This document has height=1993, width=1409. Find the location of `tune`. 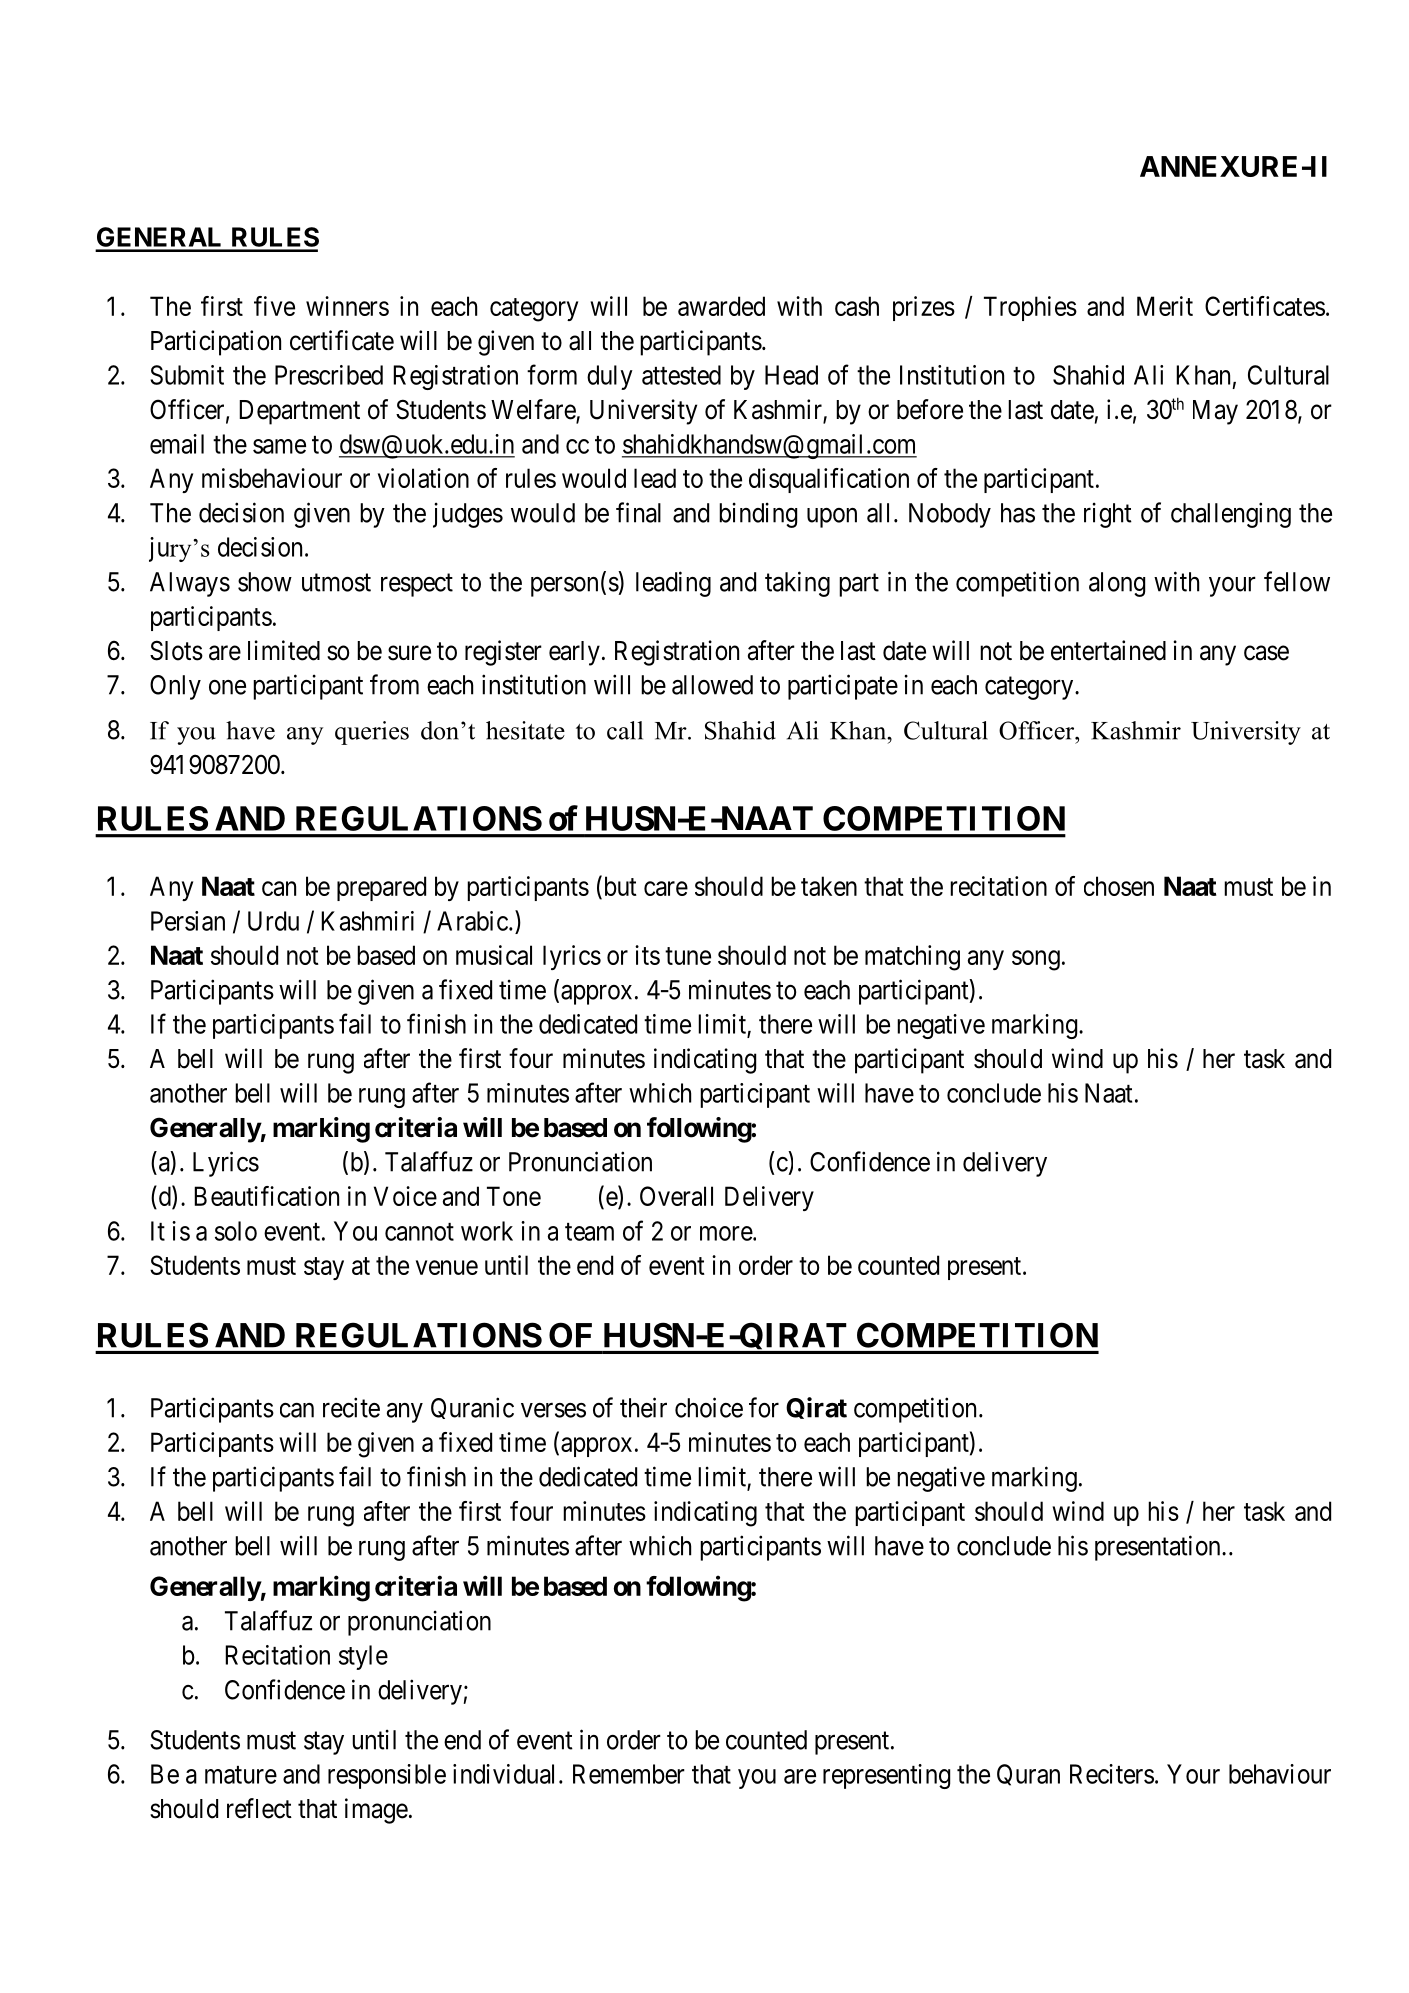

tune is located at coordinates (688, 956).
